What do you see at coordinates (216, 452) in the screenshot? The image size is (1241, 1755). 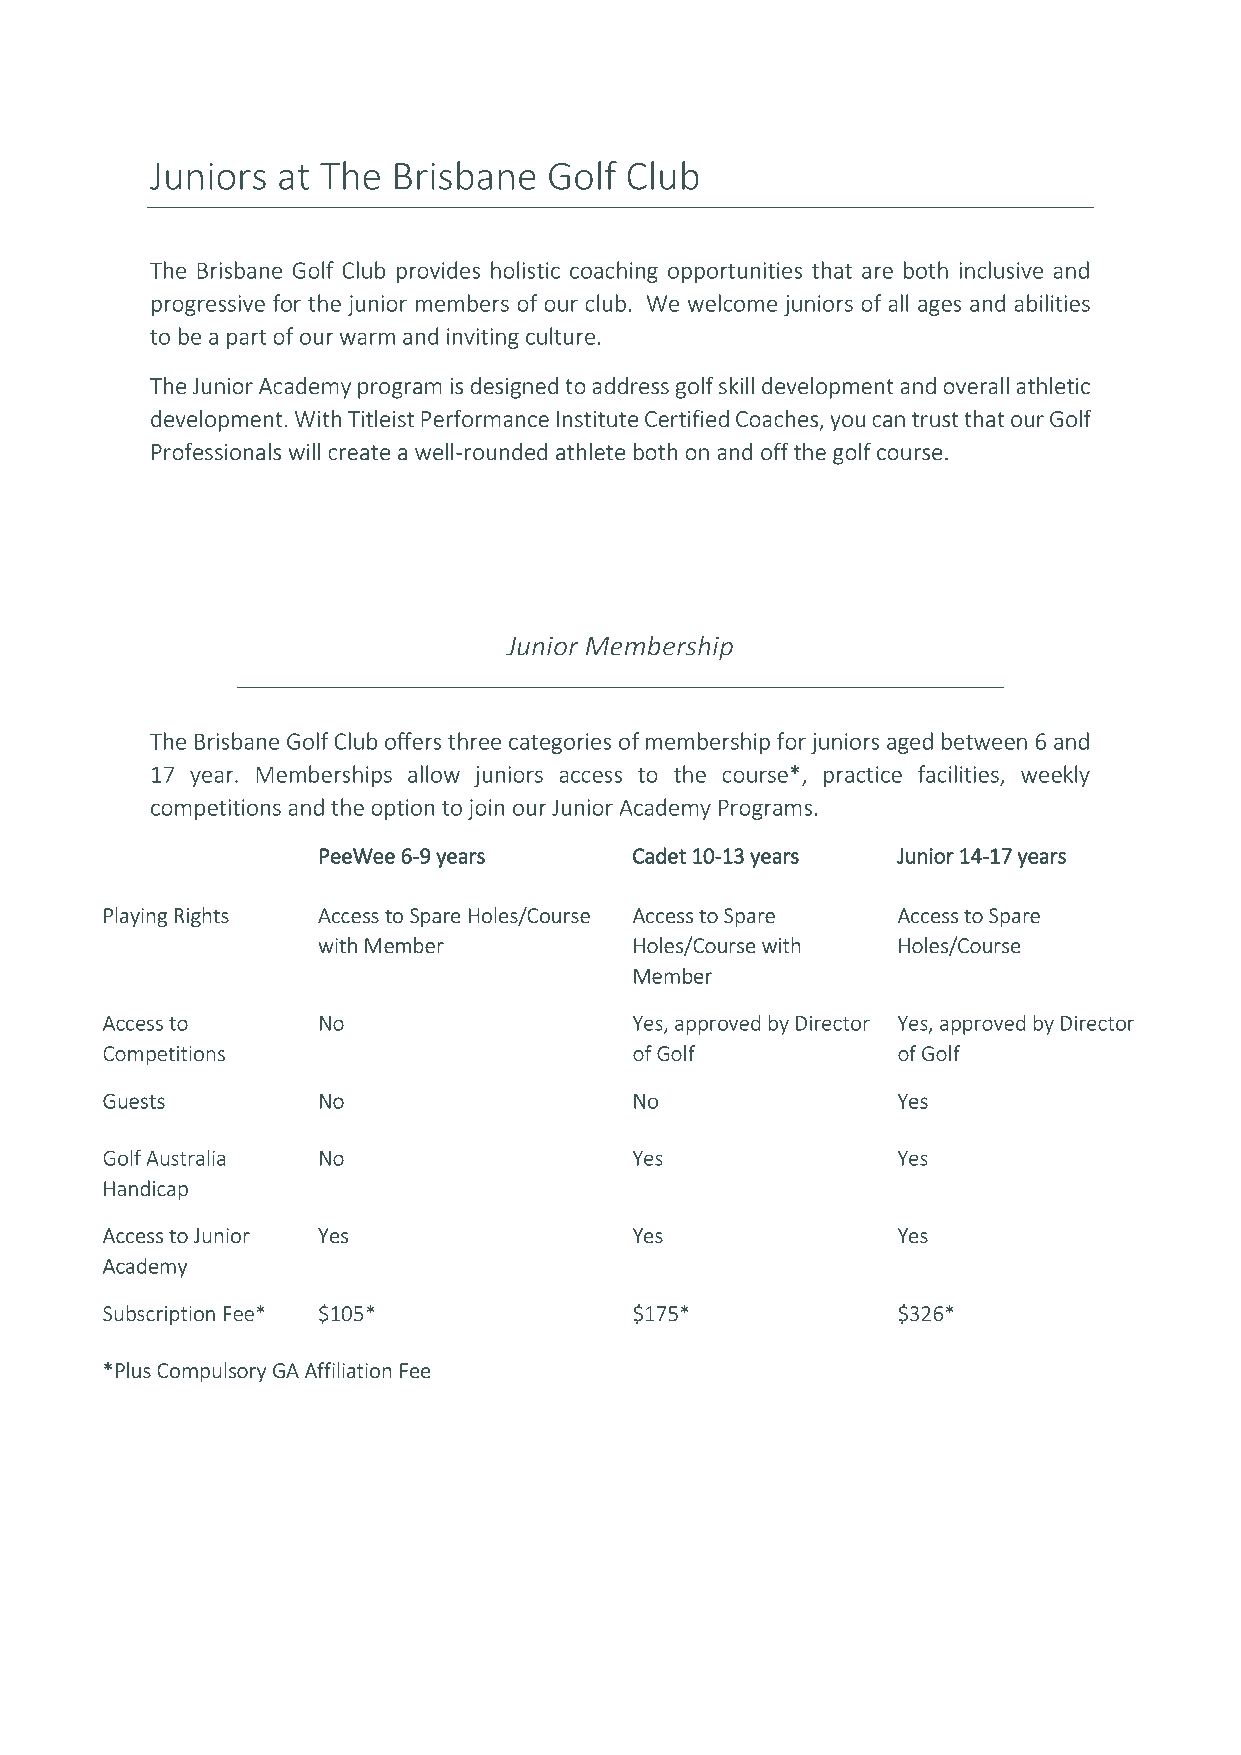 I see `Professionals` at bounding box center [216, 452].
